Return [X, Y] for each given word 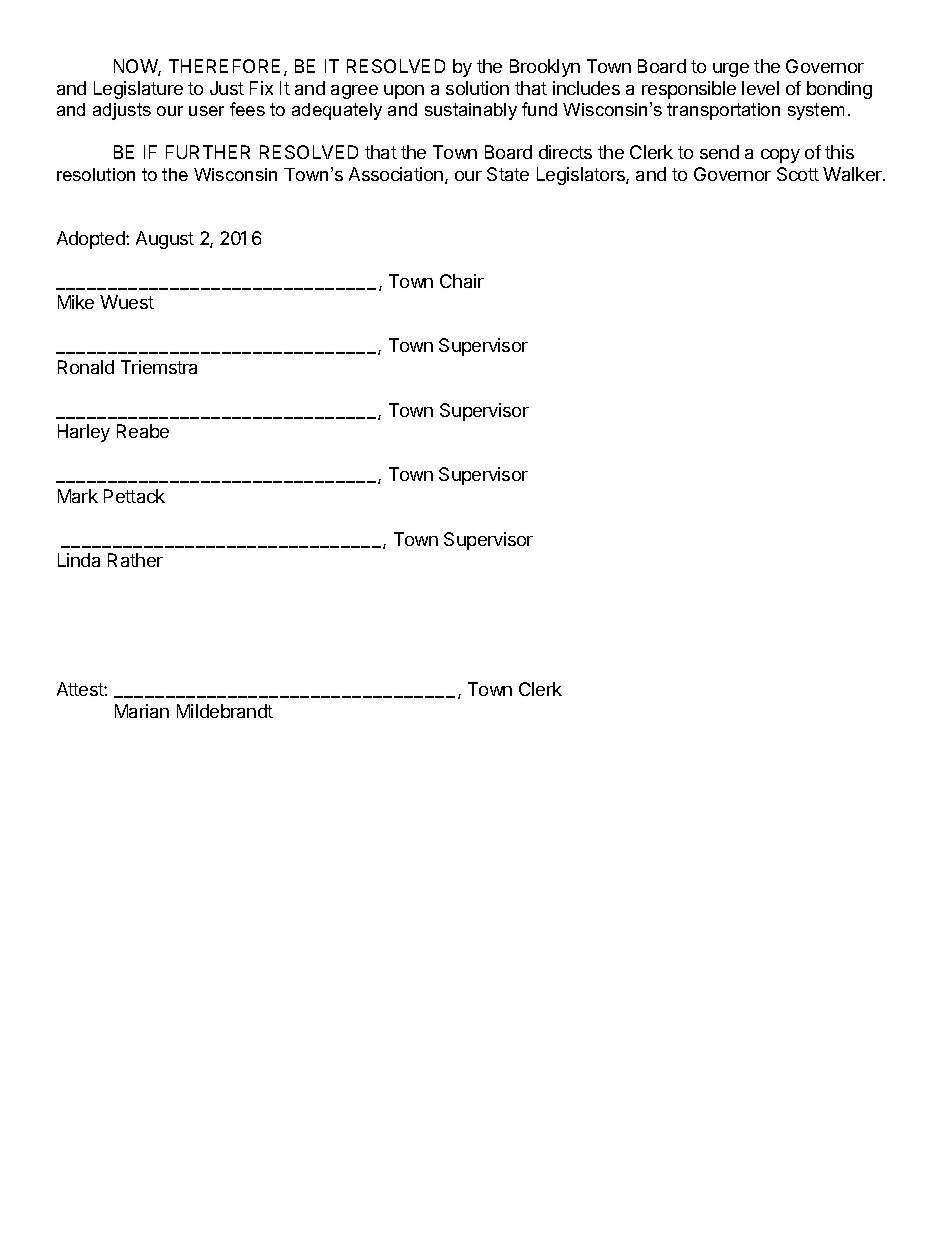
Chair [462, 281]
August [165, 240]
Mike [76, 302]
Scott [798, 174]
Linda [79, 560]
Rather [135, 560]
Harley [84, 433]
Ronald [86, 367]
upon [404, 92]
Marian [142, 711]
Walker [853, 174]
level [760, 88]
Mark [78, 496]
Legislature [138, 90]
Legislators [582, 176]
